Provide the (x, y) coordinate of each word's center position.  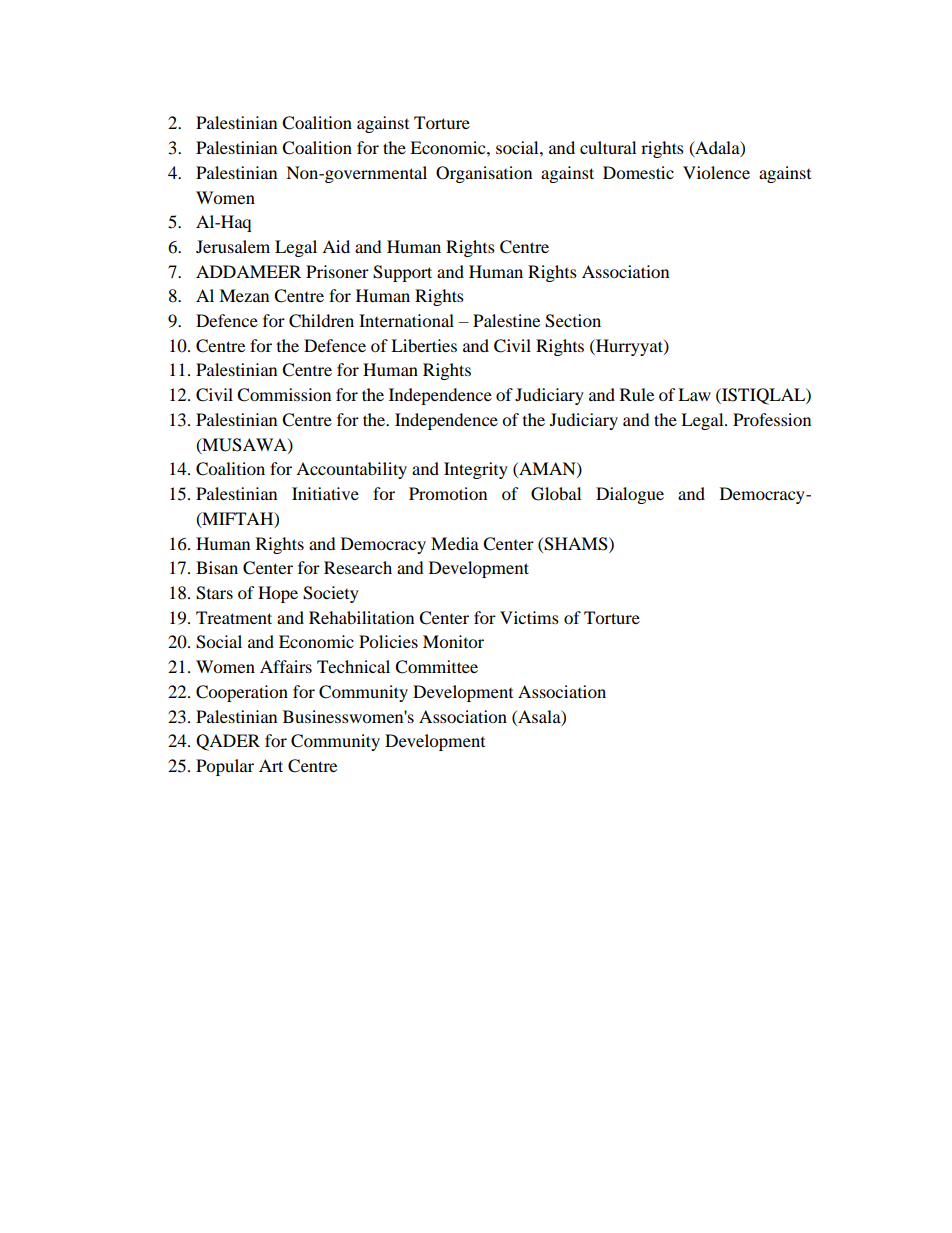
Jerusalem (233, 246)
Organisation (484, 174)
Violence (716, 172)
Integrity (476, 470)
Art (271, 765)
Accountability (351, 470)
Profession (772, 419)
